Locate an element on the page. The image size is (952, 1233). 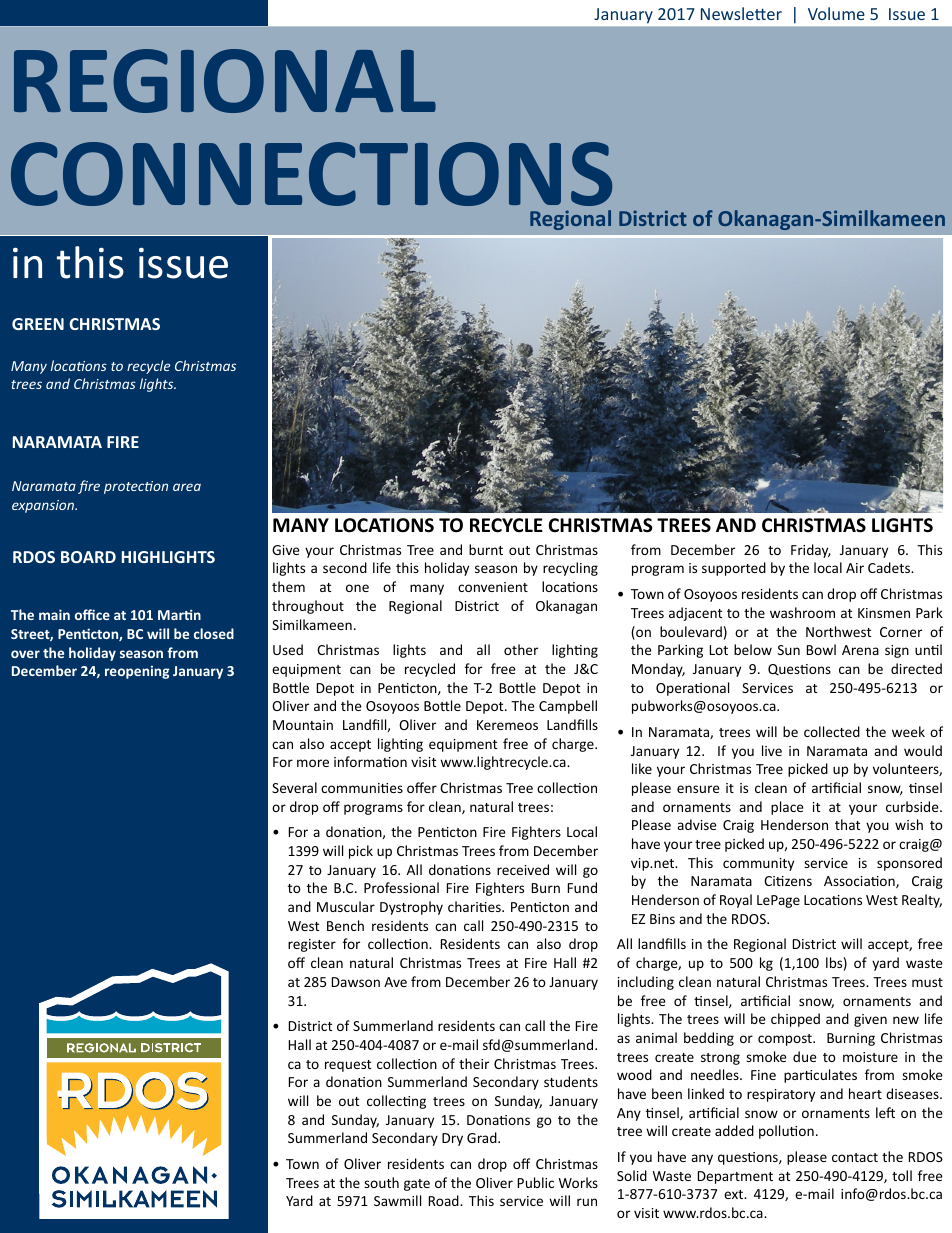
protection is located at coordinates (136, 487).
